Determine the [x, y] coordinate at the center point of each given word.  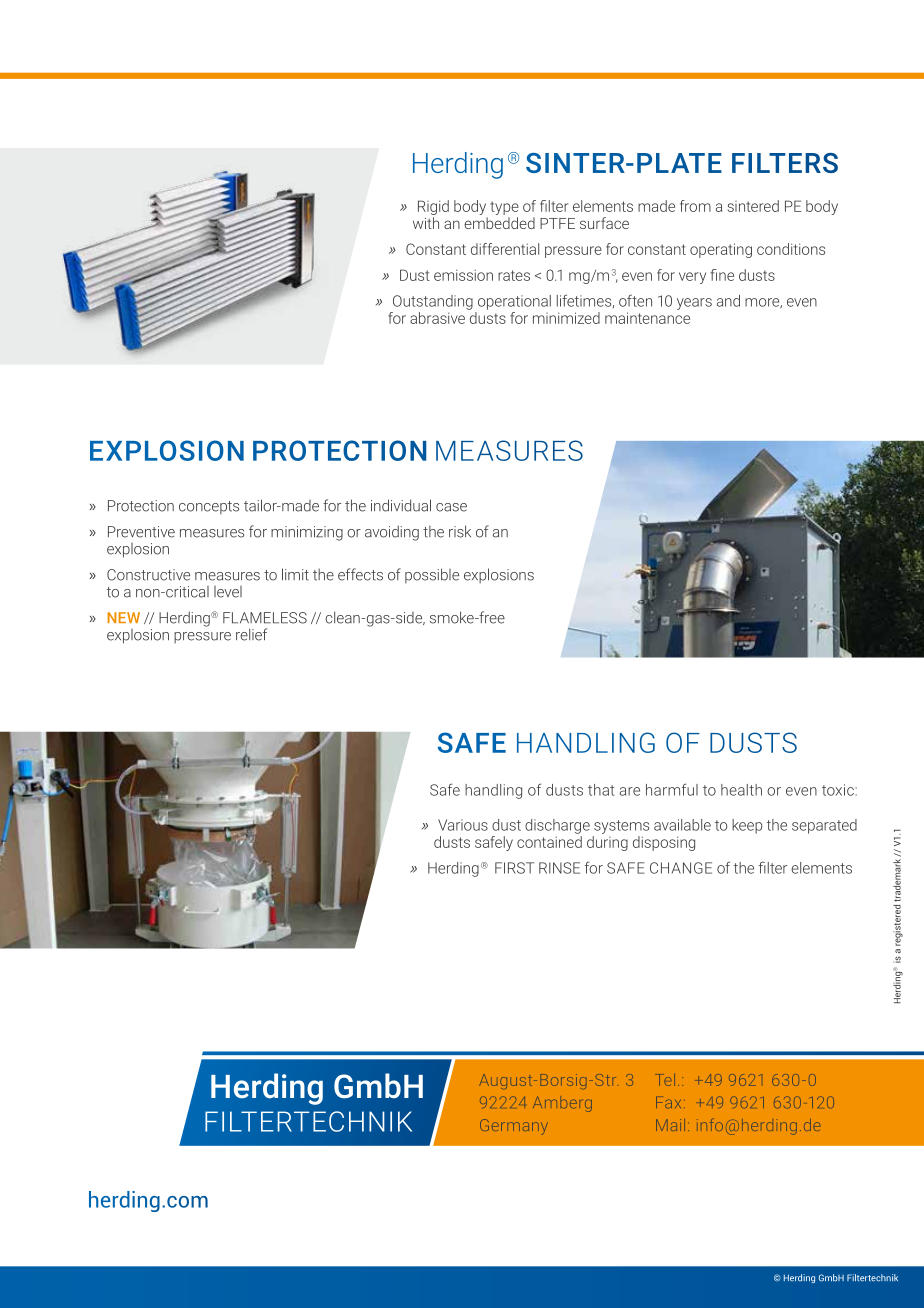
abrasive [437, 318]
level [228, 592]
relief [251, 634]
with [426, 223]
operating [721, 250]
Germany [514, 1127]
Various [463, 825]
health [741, 790]
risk [460, 531]
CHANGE [681, 868]
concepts [209, 507]
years [694, 304]
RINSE [559, 868]
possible [432, 575]
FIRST [514, 868]
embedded [499, 223]
